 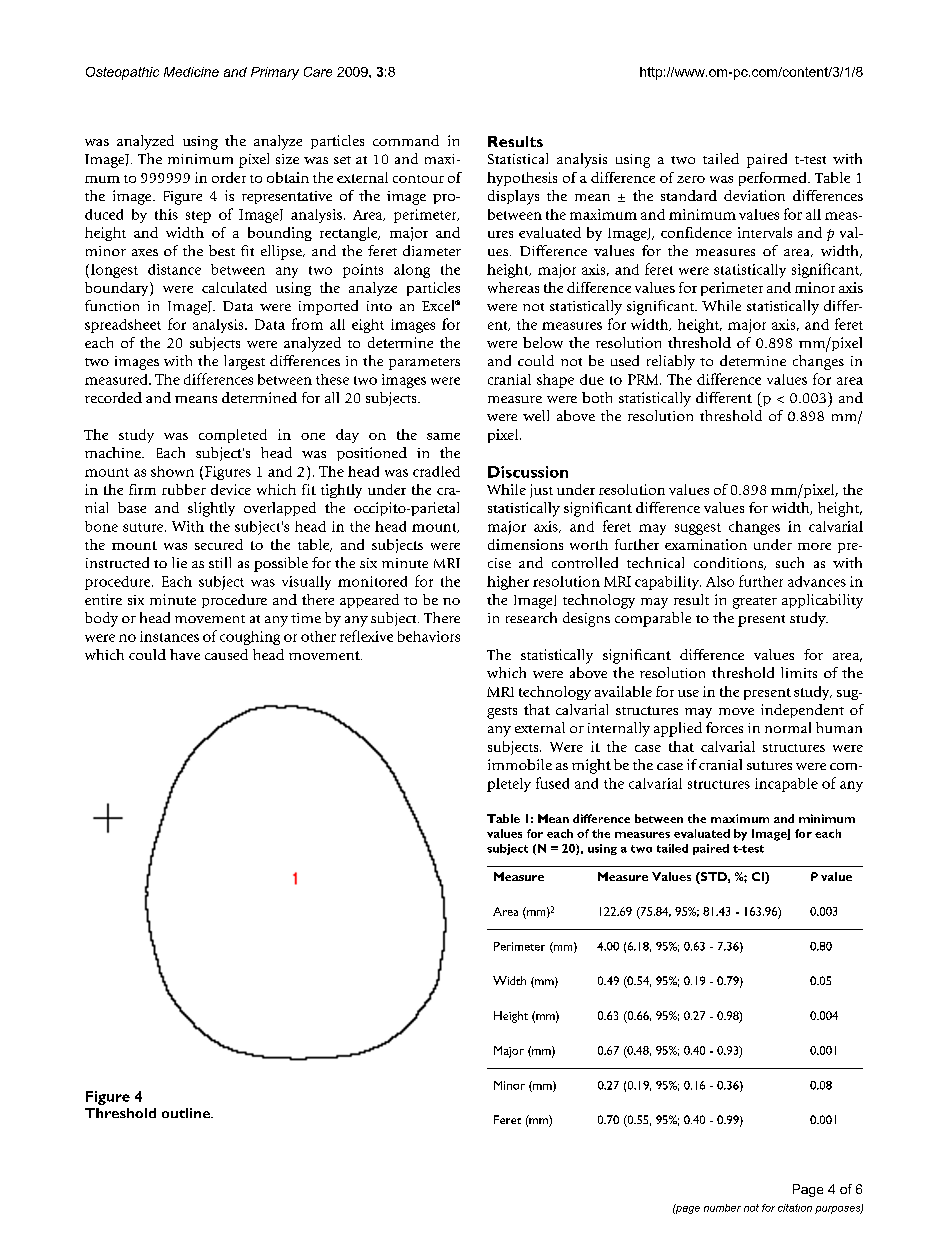 I want to click on largest, so click(x=244, y=362).
